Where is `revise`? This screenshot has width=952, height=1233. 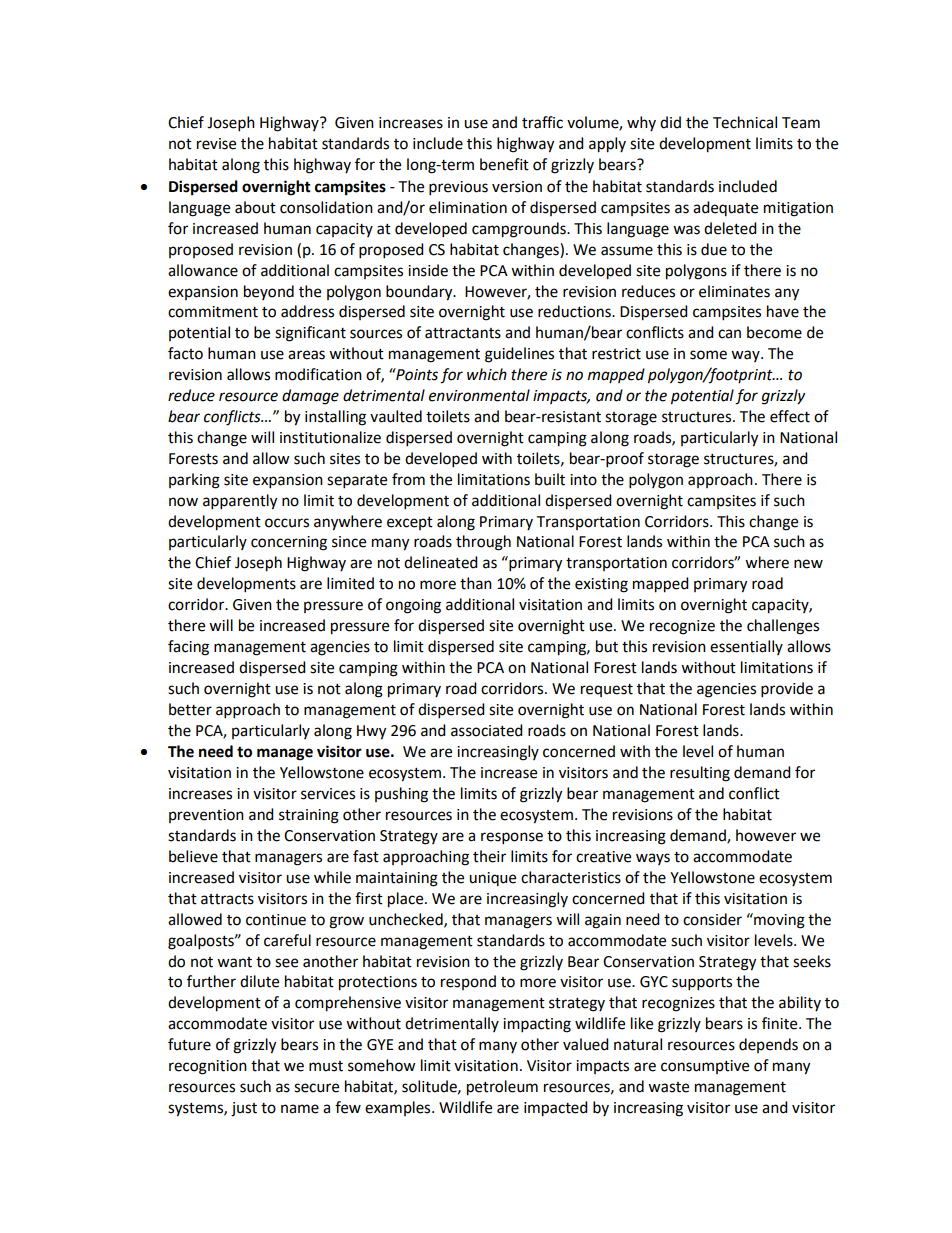 revise is located at coordinates (216, 144).
